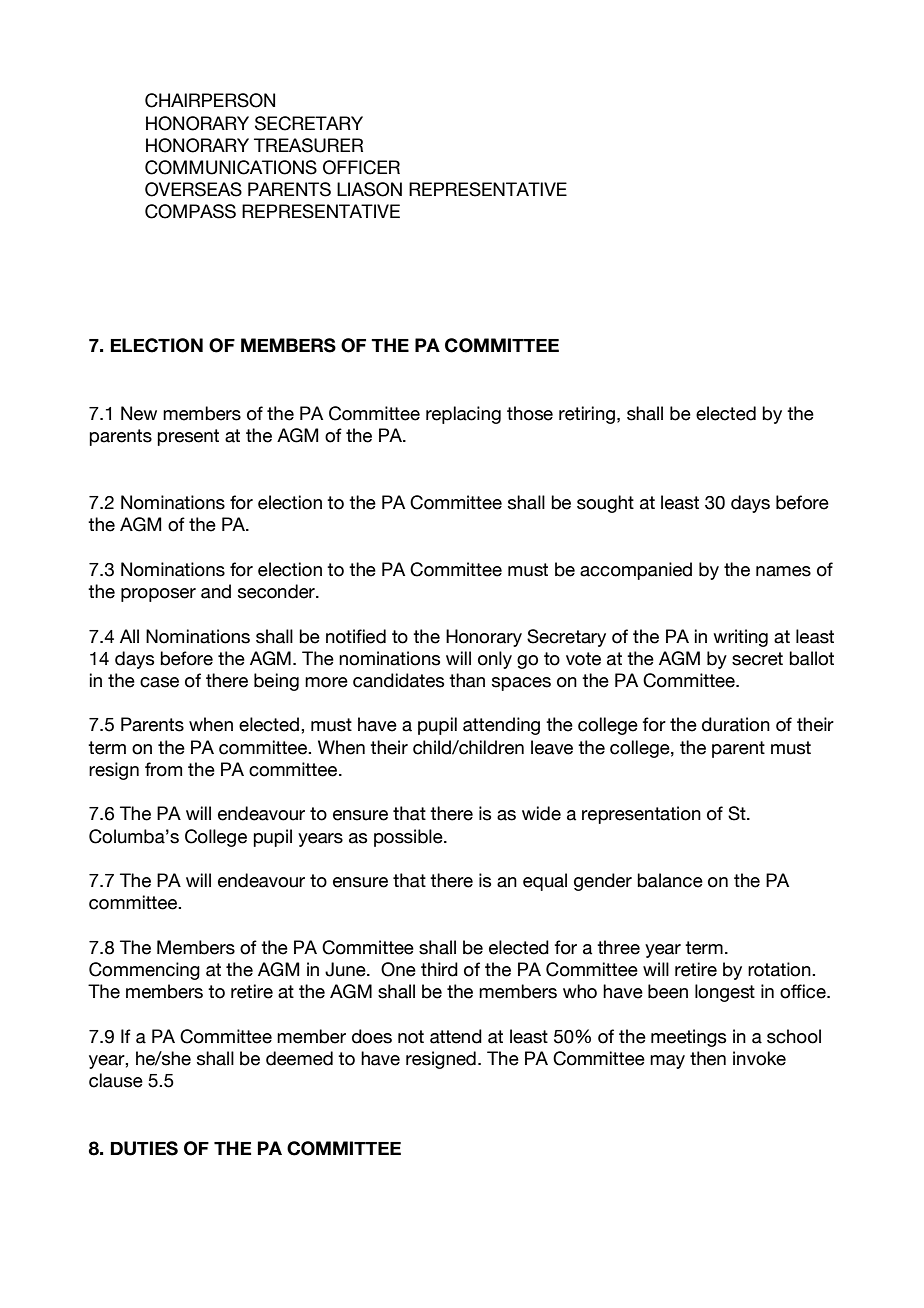 The image size is (924, 1308). I want to click on proposer, so click(158, 595).
